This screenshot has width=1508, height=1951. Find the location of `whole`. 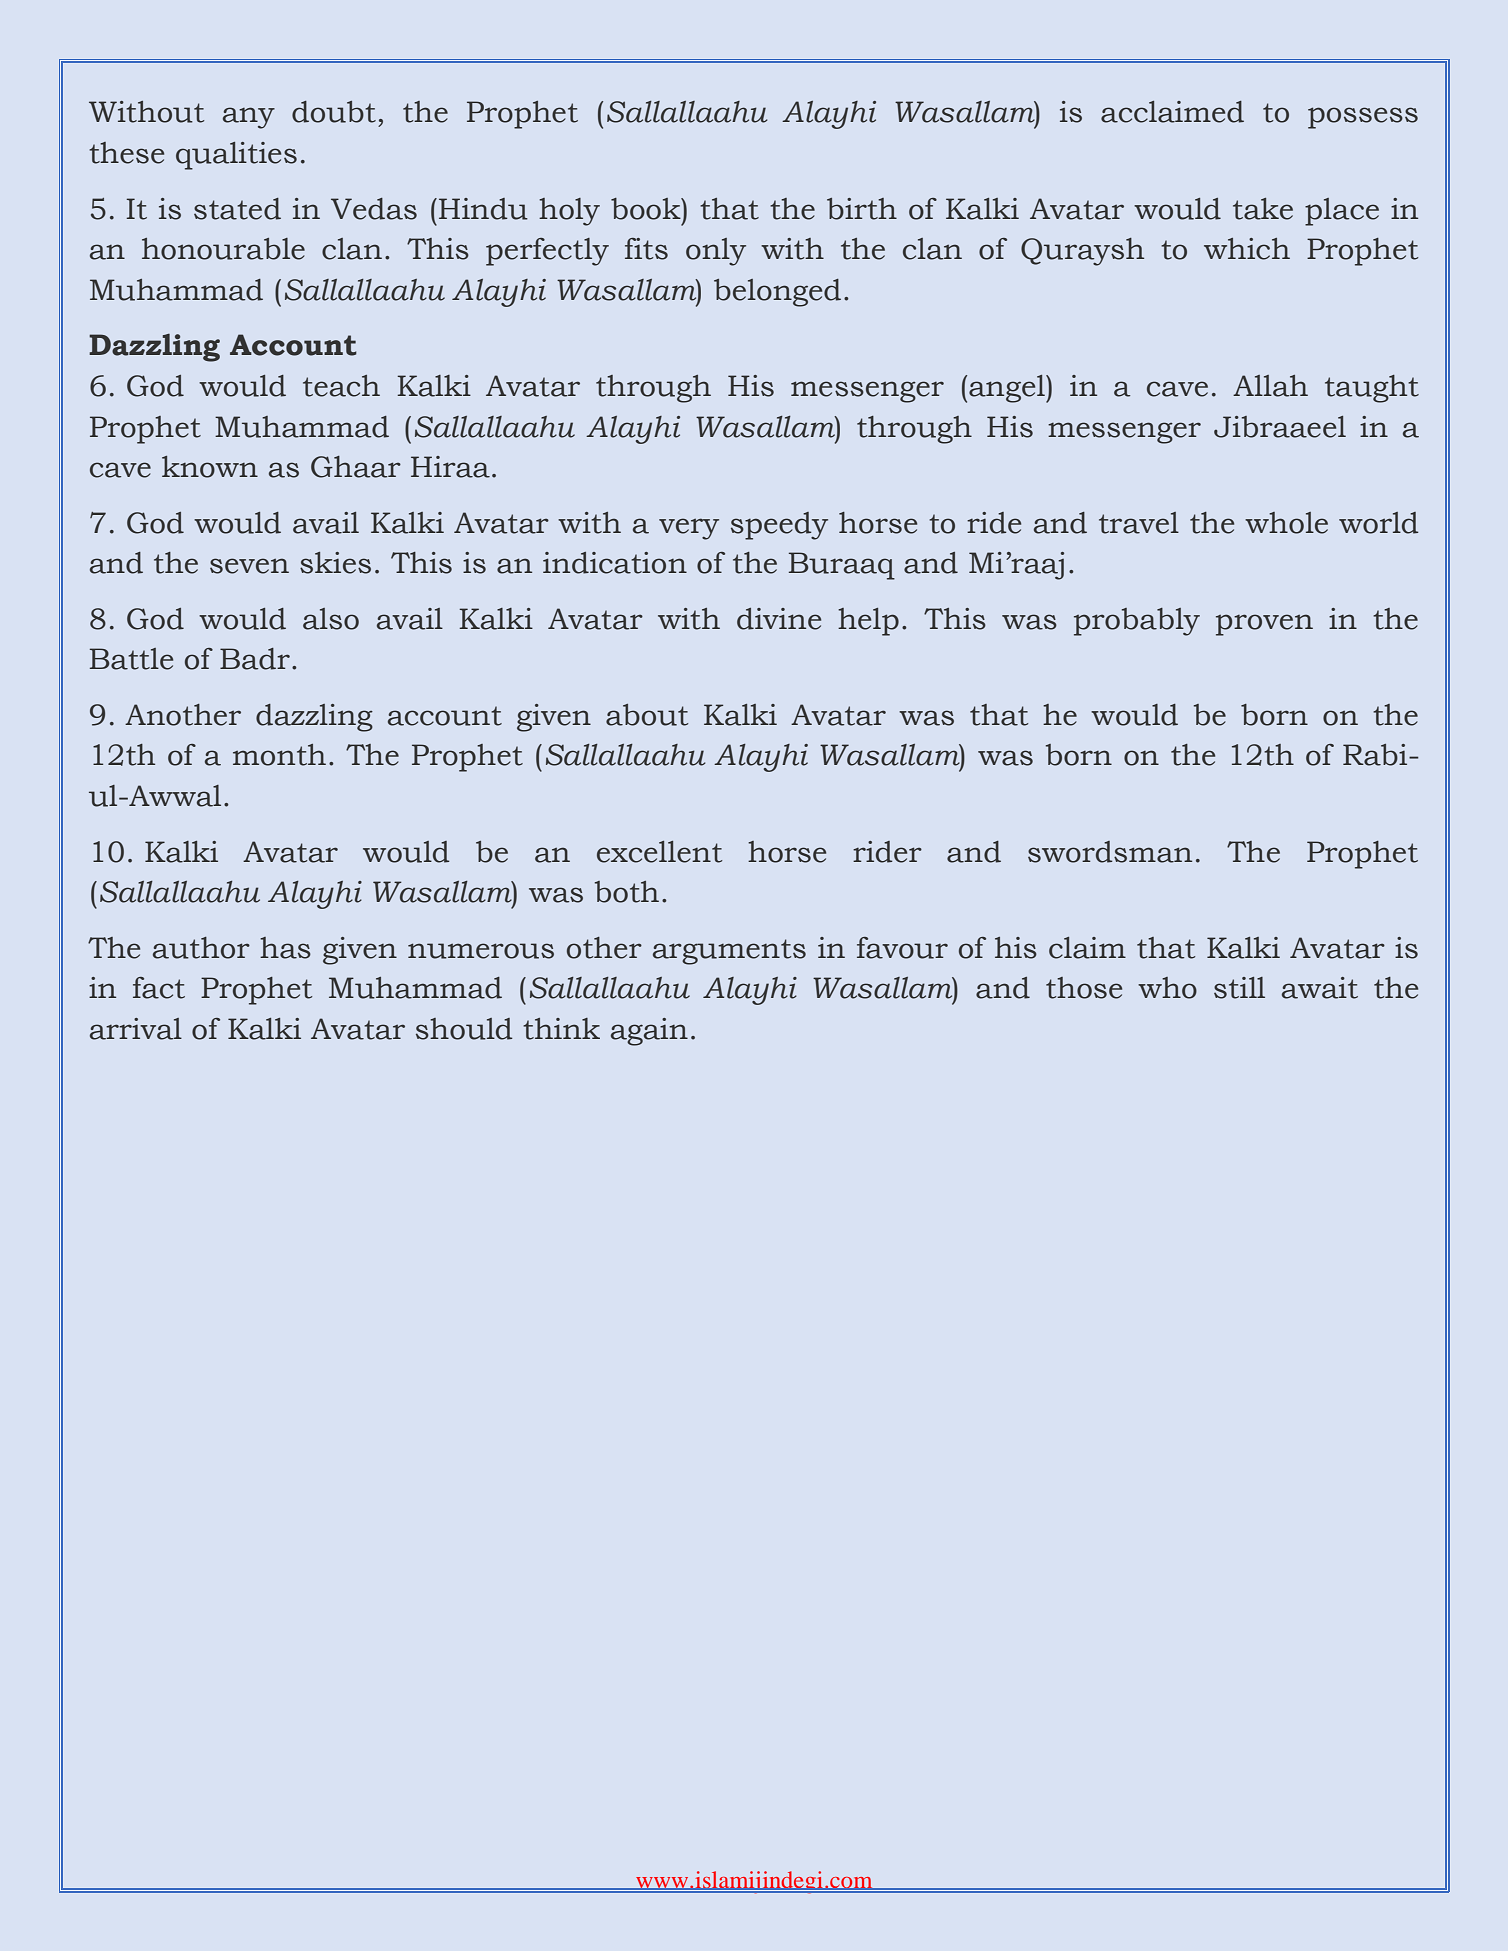

whole is located at coordinates (1286, 523).
